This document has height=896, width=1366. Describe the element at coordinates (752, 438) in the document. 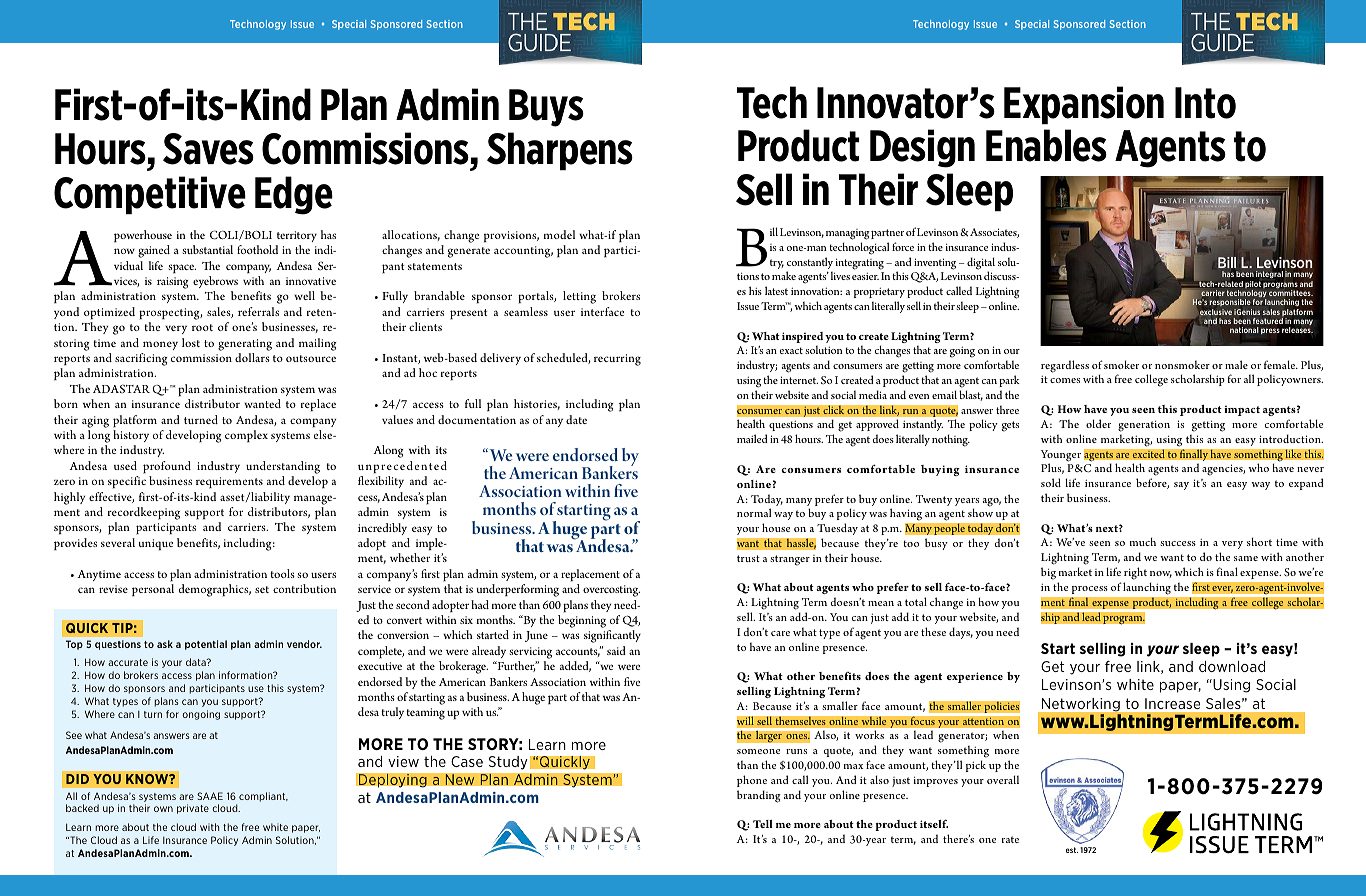

I see `mailed` at that location.
